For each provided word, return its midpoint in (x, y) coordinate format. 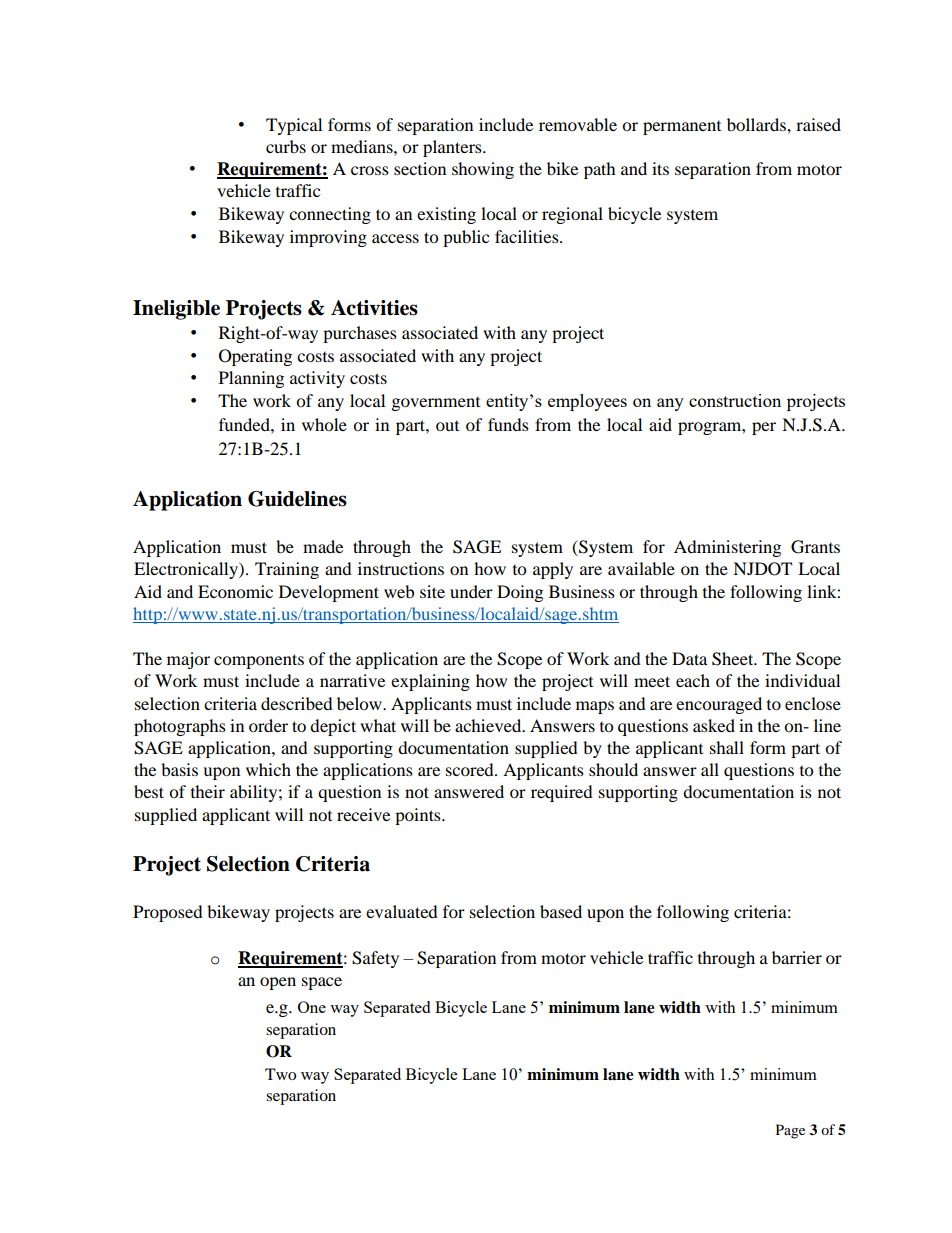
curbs (286, 146)
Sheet (734, 659)
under (471, 591)
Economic (235, 591)
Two (280, 1074)
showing (483, 170)
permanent (682, 128)
